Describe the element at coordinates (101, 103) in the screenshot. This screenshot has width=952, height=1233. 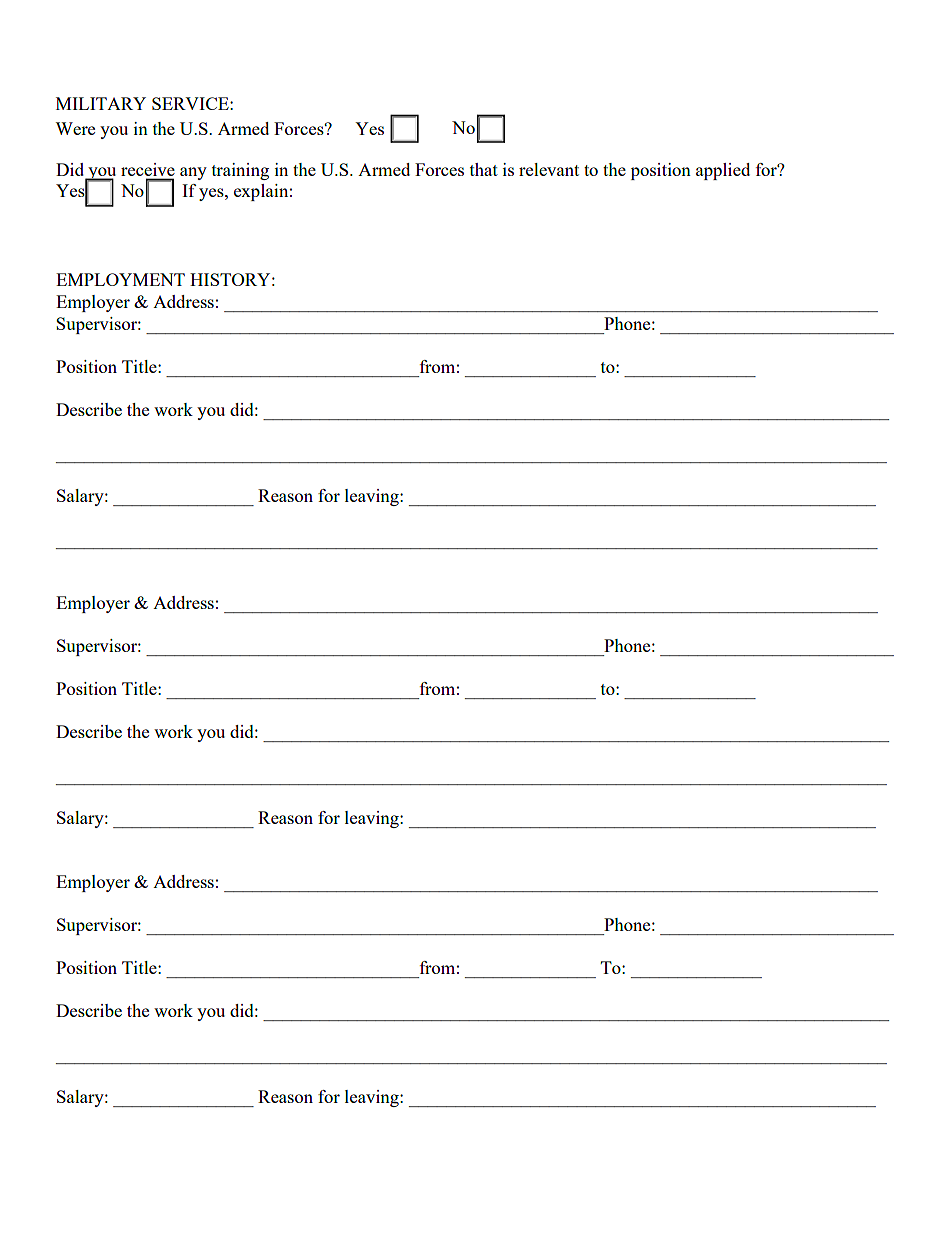
I see `MILITARY` at that location.
